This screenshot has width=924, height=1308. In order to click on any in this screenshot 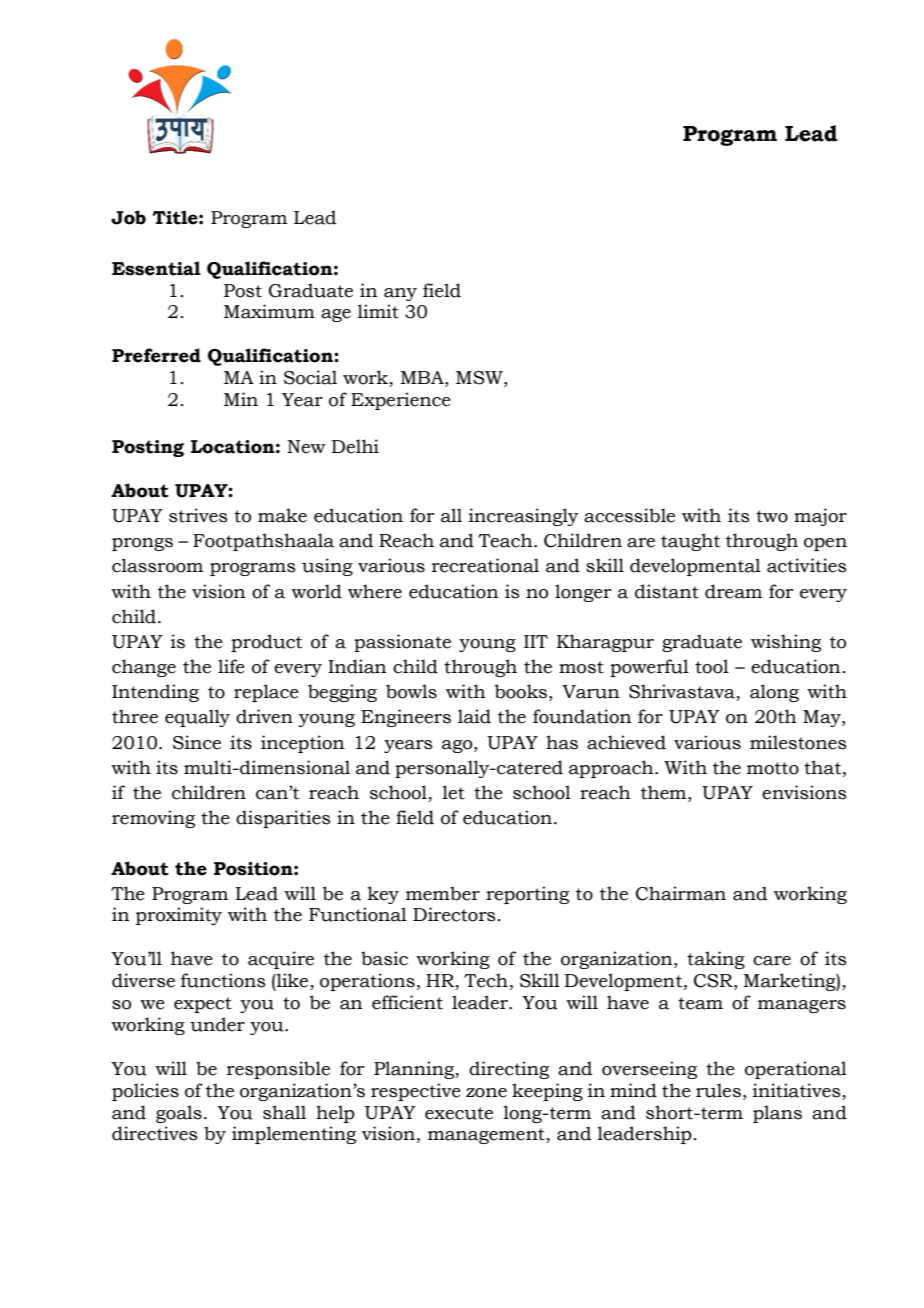, I will do `click(400, 294)`.
